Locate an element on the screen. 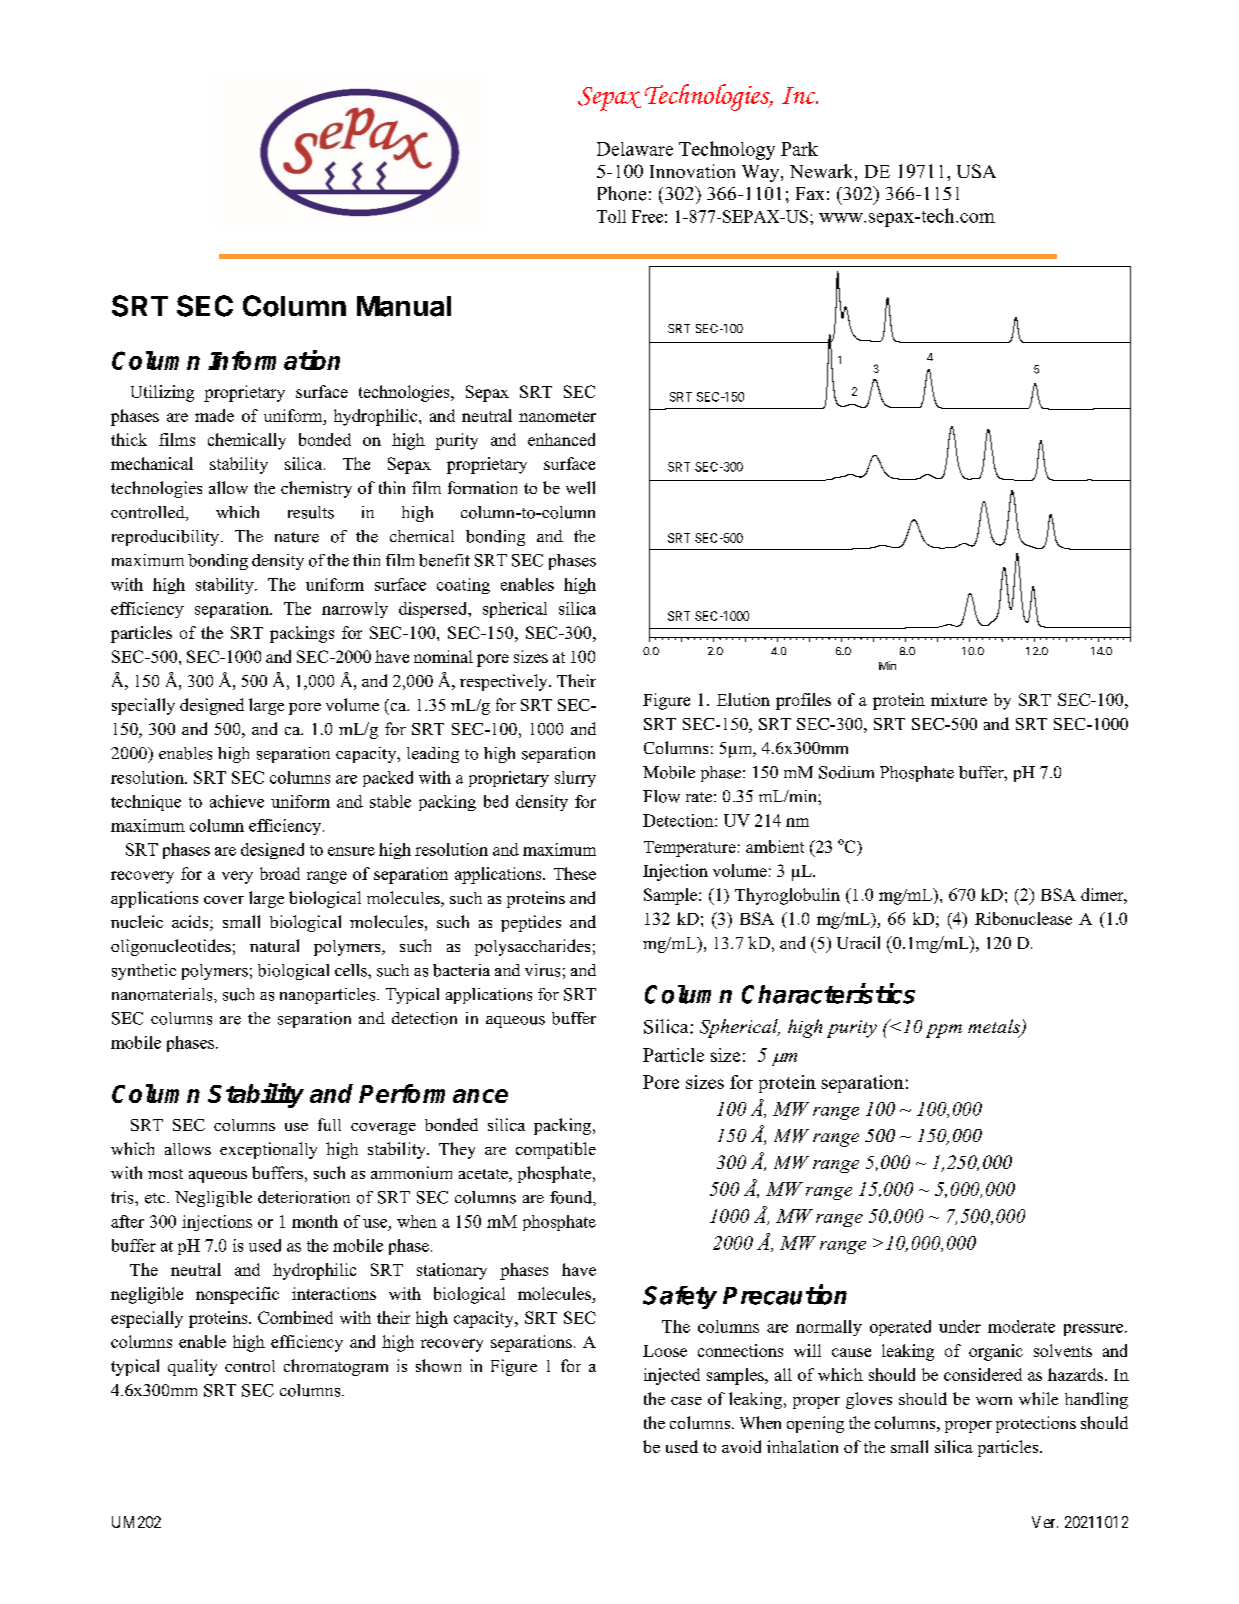  mixture is located at coordinates (959, 699).
